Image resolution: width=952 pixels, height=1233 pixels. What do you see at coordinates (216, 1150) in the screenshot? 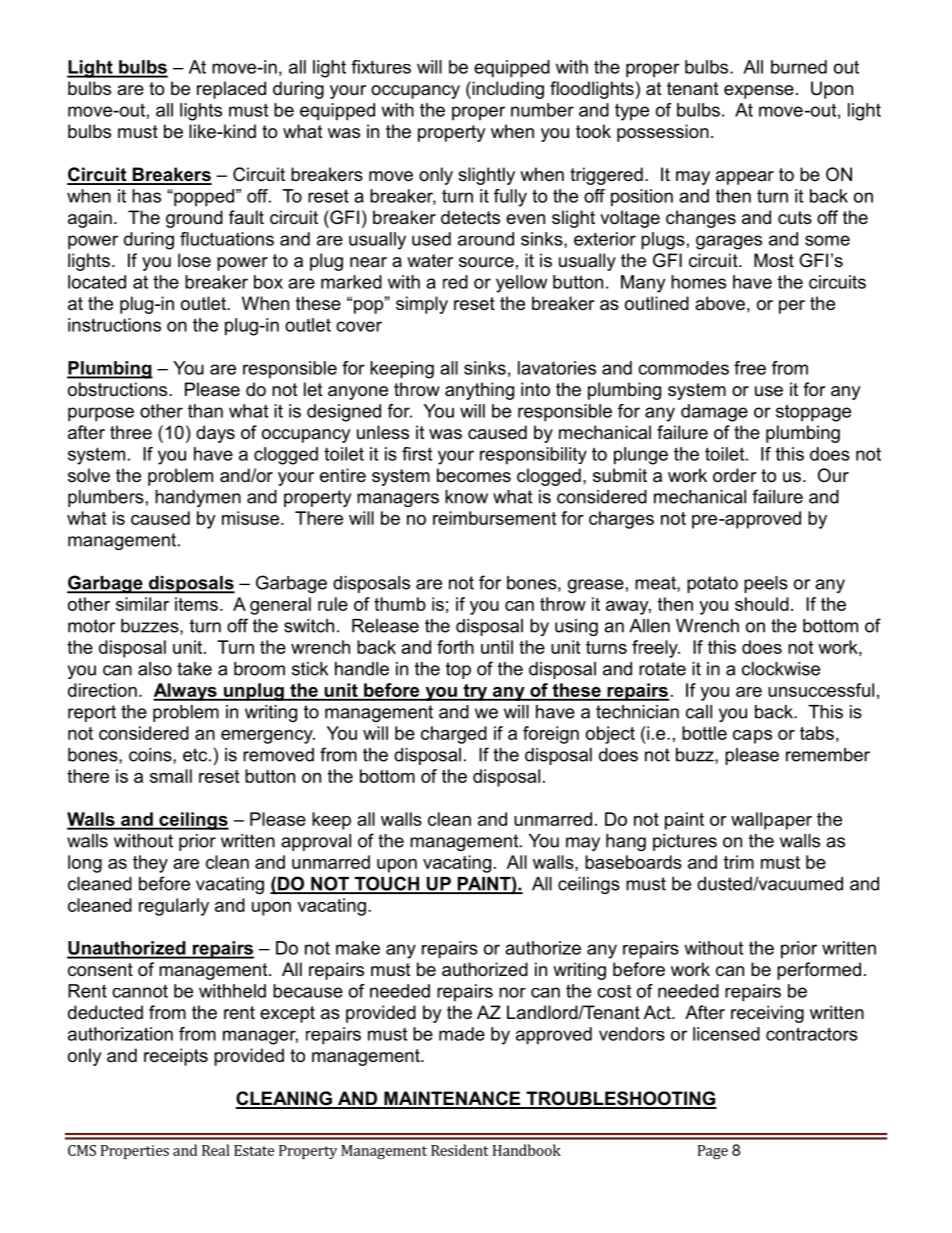
I see `Real` at bounding box center [216, 1150].
